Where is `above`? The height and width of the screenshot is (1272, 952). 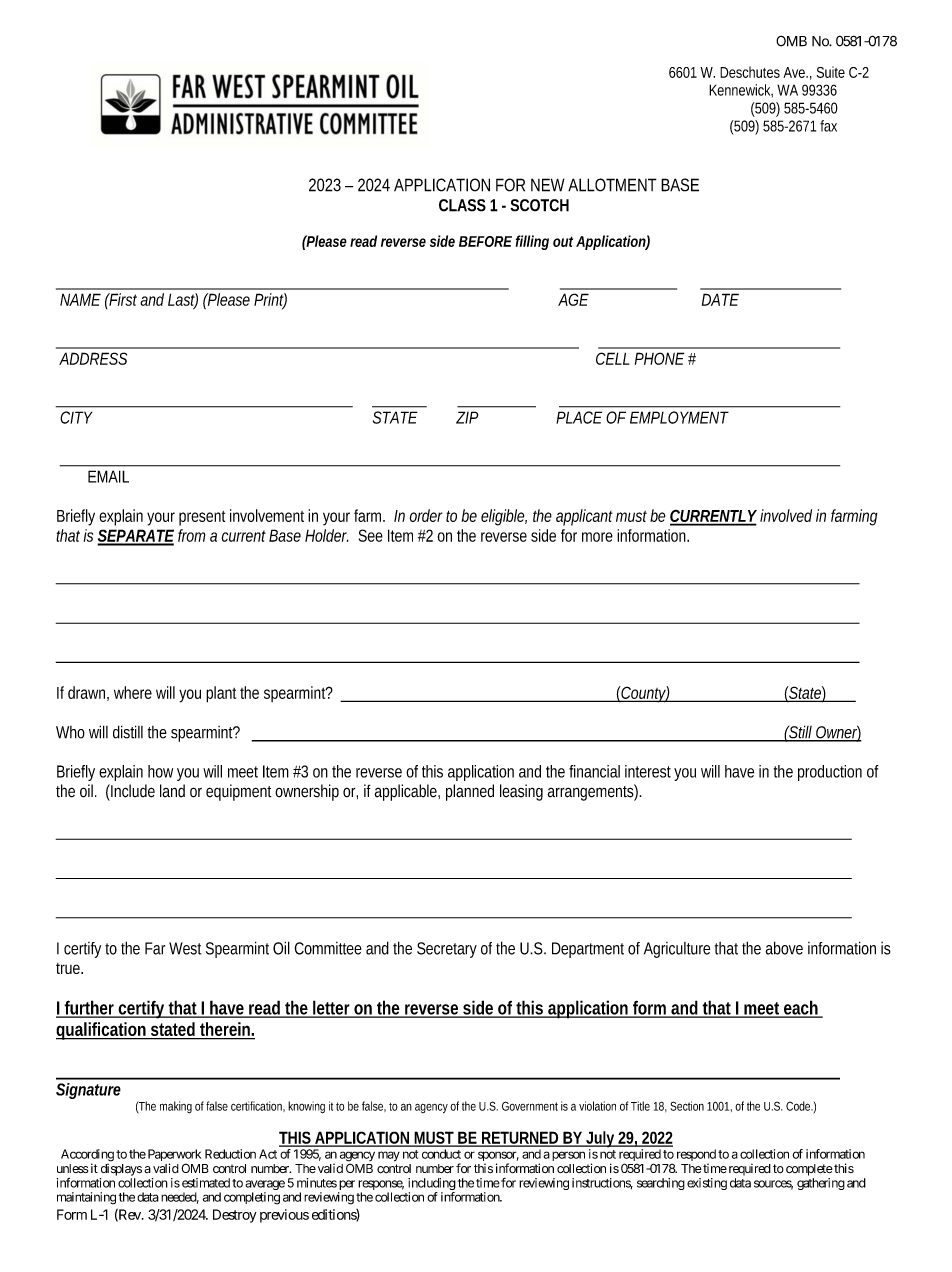 above is located at coordinates (784, 948).
